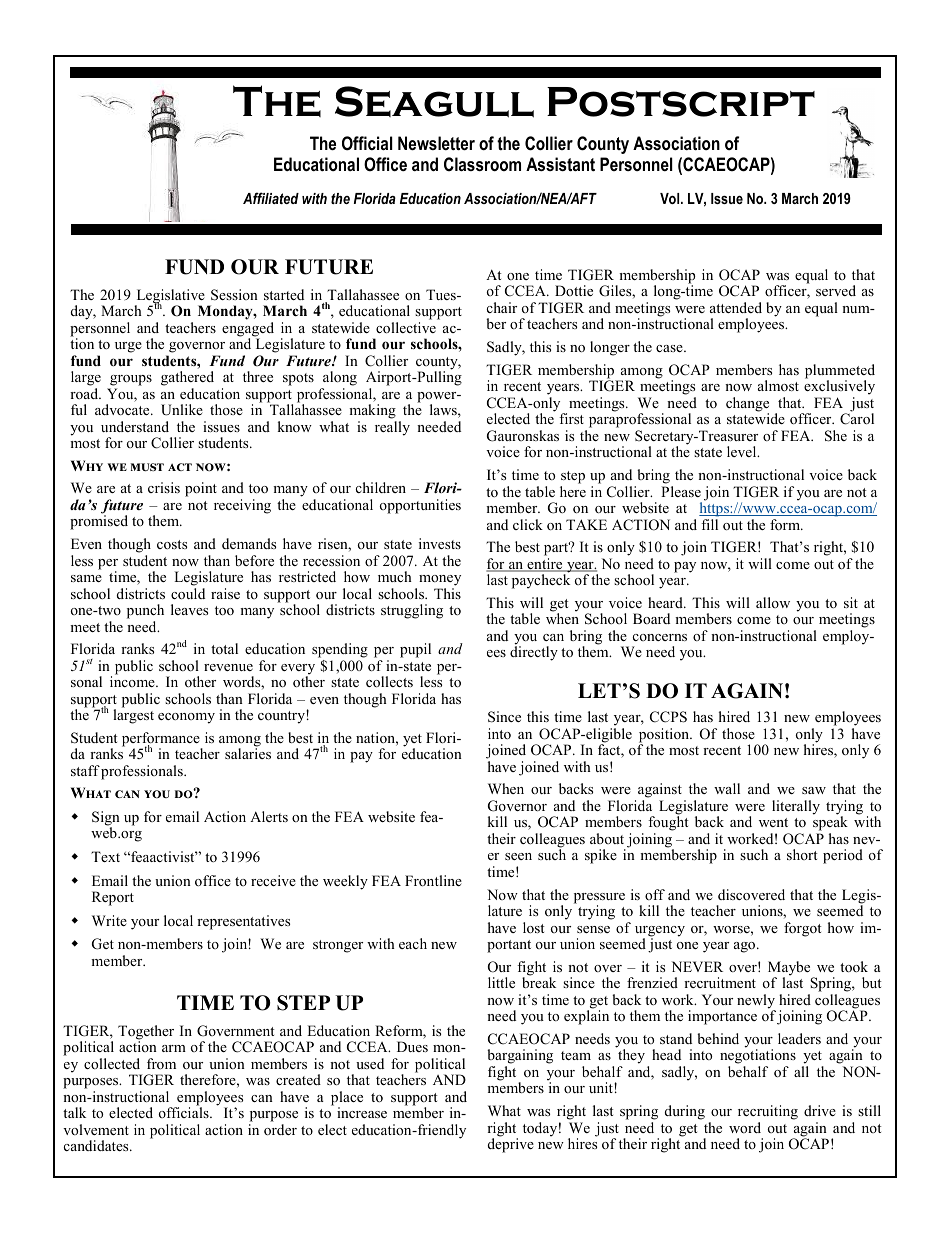  What do you see at coordinates (412, 611) in the screenshot?
I see `struggling` at bounding box center [412, 611].
